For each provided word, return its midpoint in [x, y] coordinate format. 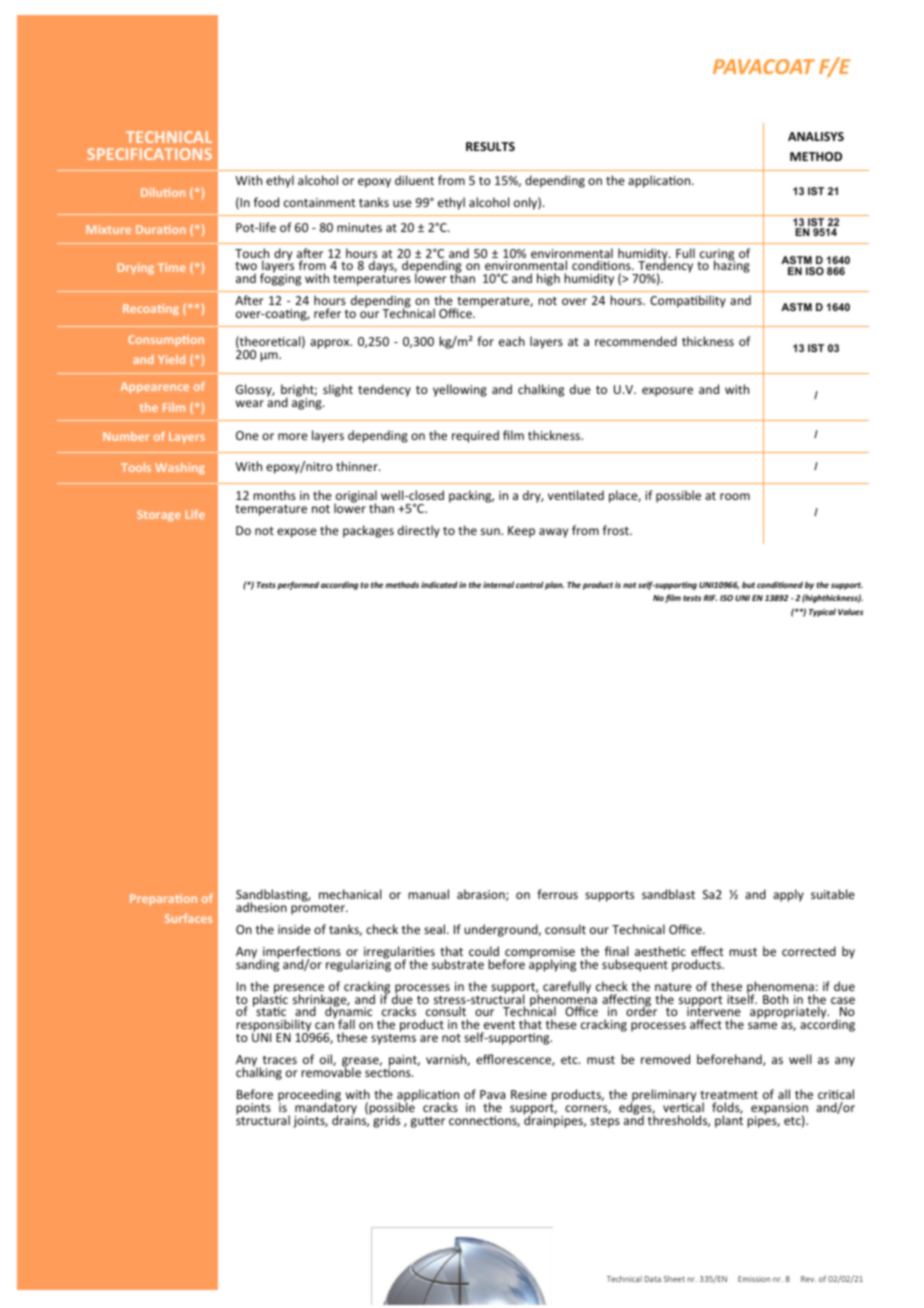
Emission [754, 1279]
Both [775, 999]
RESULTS [490, 146]
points [253, 1109]
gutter [428, 1122]
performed [298, 585]
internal [498, 584]
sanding [257, 964]
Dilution [163, 192]
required [475, 436]
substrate [458, 964]
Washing [180, 468]
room [735, 496]
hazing [732, 266]
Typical [822, 612]
